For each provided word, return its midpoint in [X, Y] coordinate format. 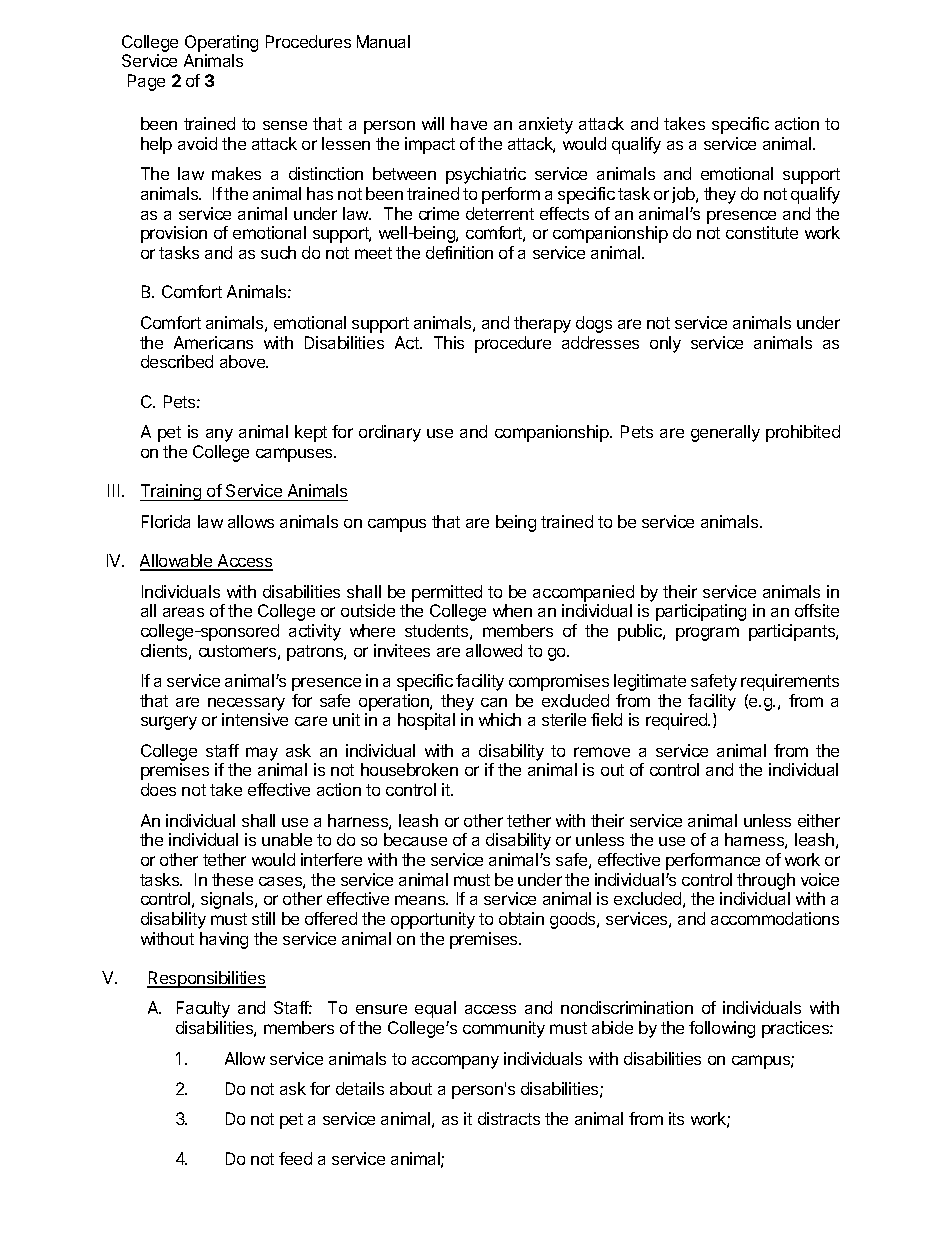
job [684, 195]
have [469, 123]
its [676, 1118]
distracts [509, 1118]
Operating [221, 43]
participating [701, 612]
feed [295, 1158]
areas [183, 612]
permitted [447, 593]
